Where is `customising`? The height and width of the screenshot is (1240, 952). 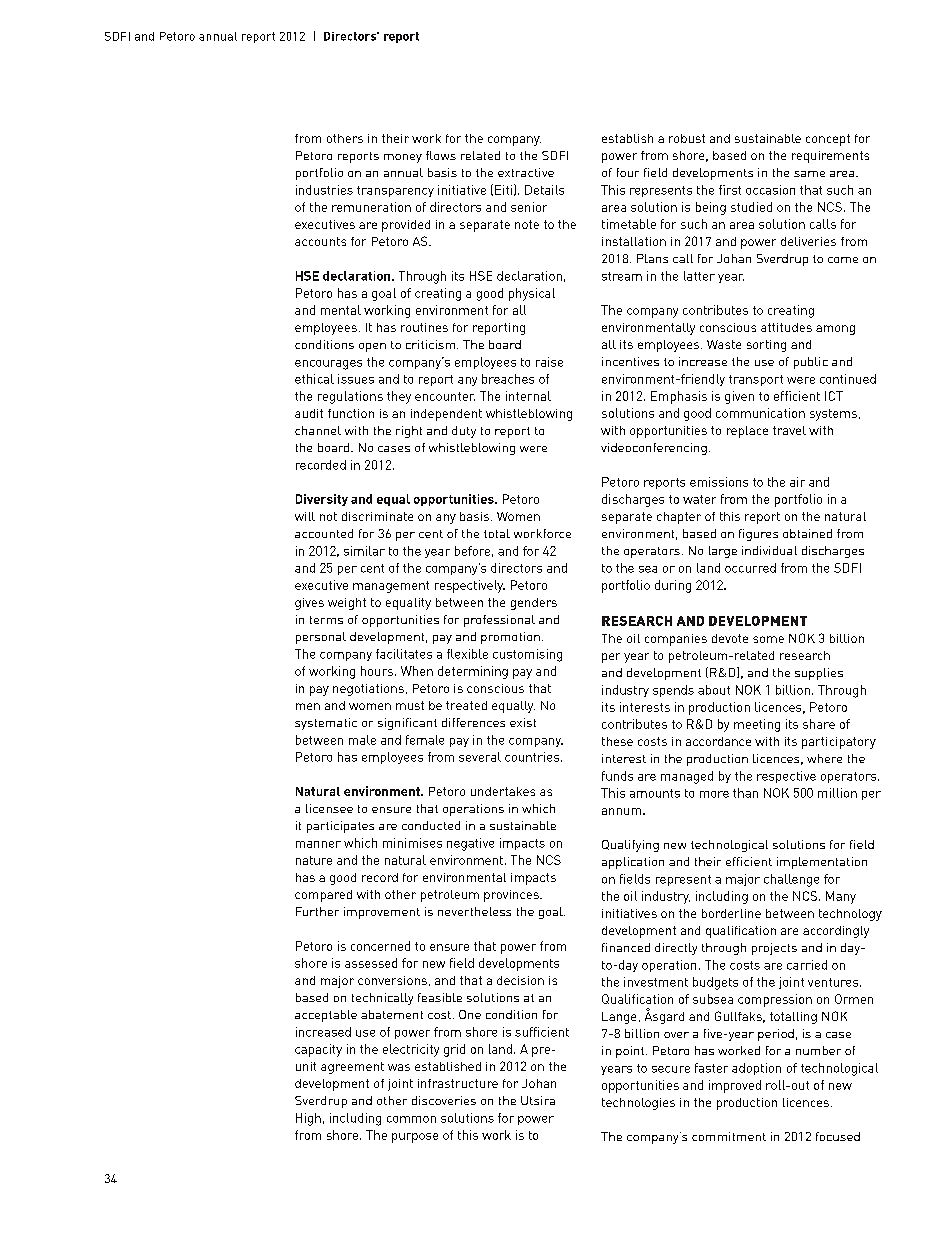
customising is located at coordinates (527, 655).
